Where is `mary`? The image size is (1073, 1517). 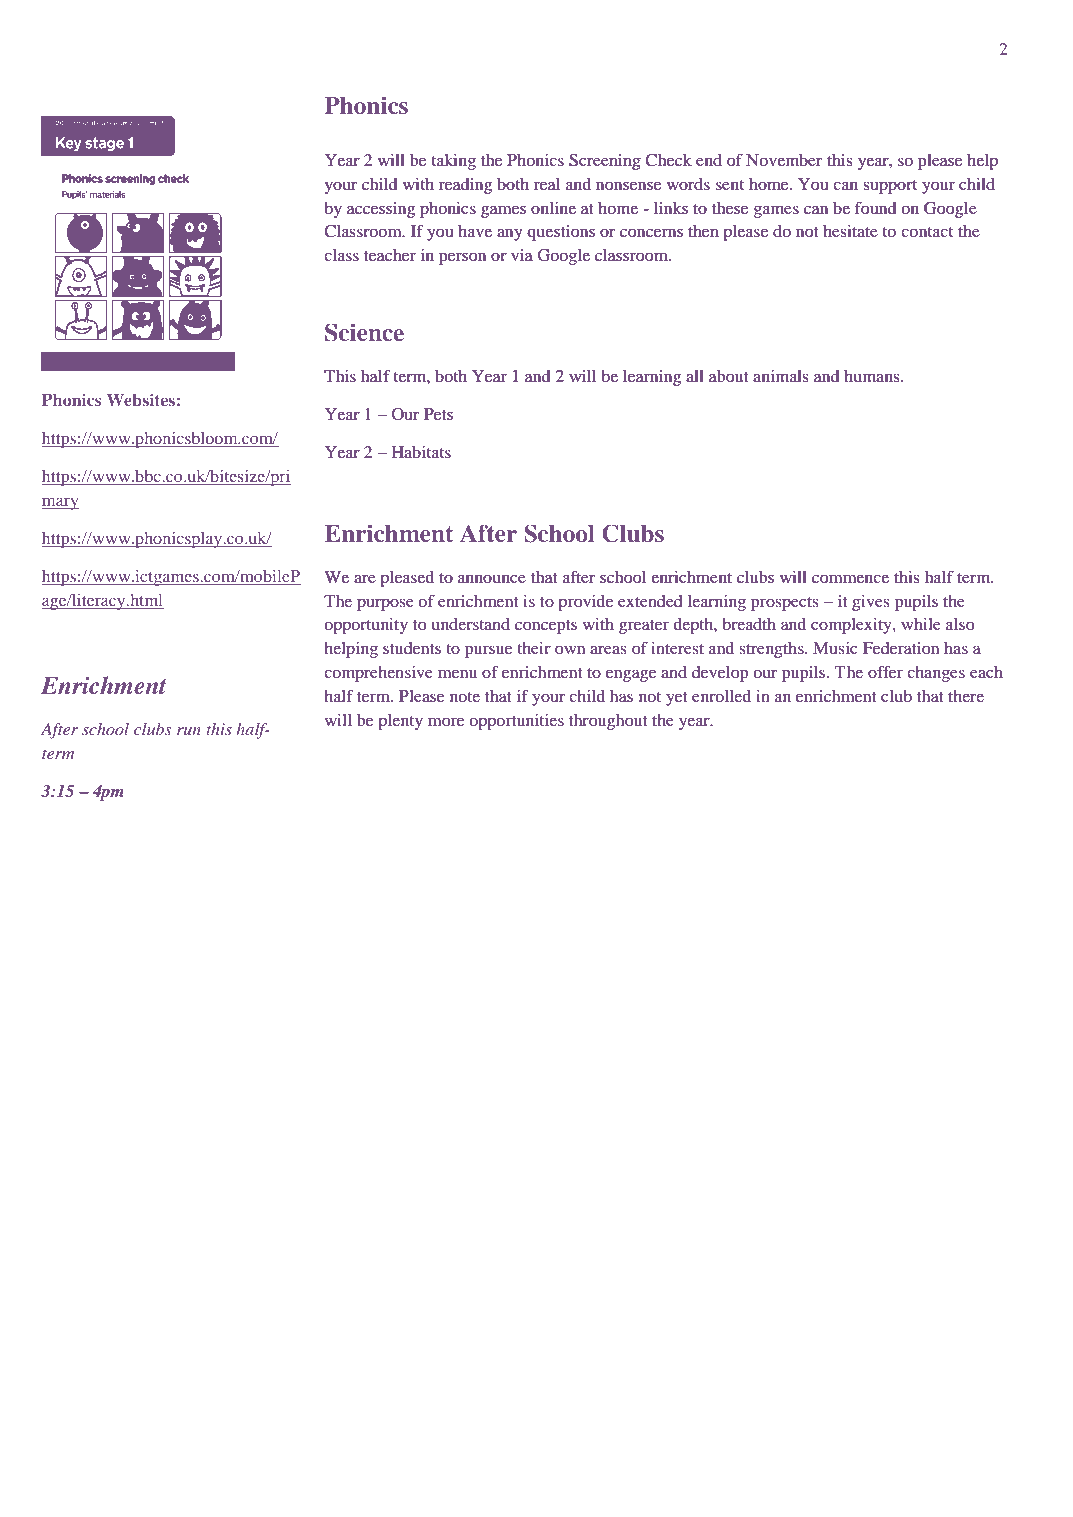
mary is located at coordinates (60, 504).
